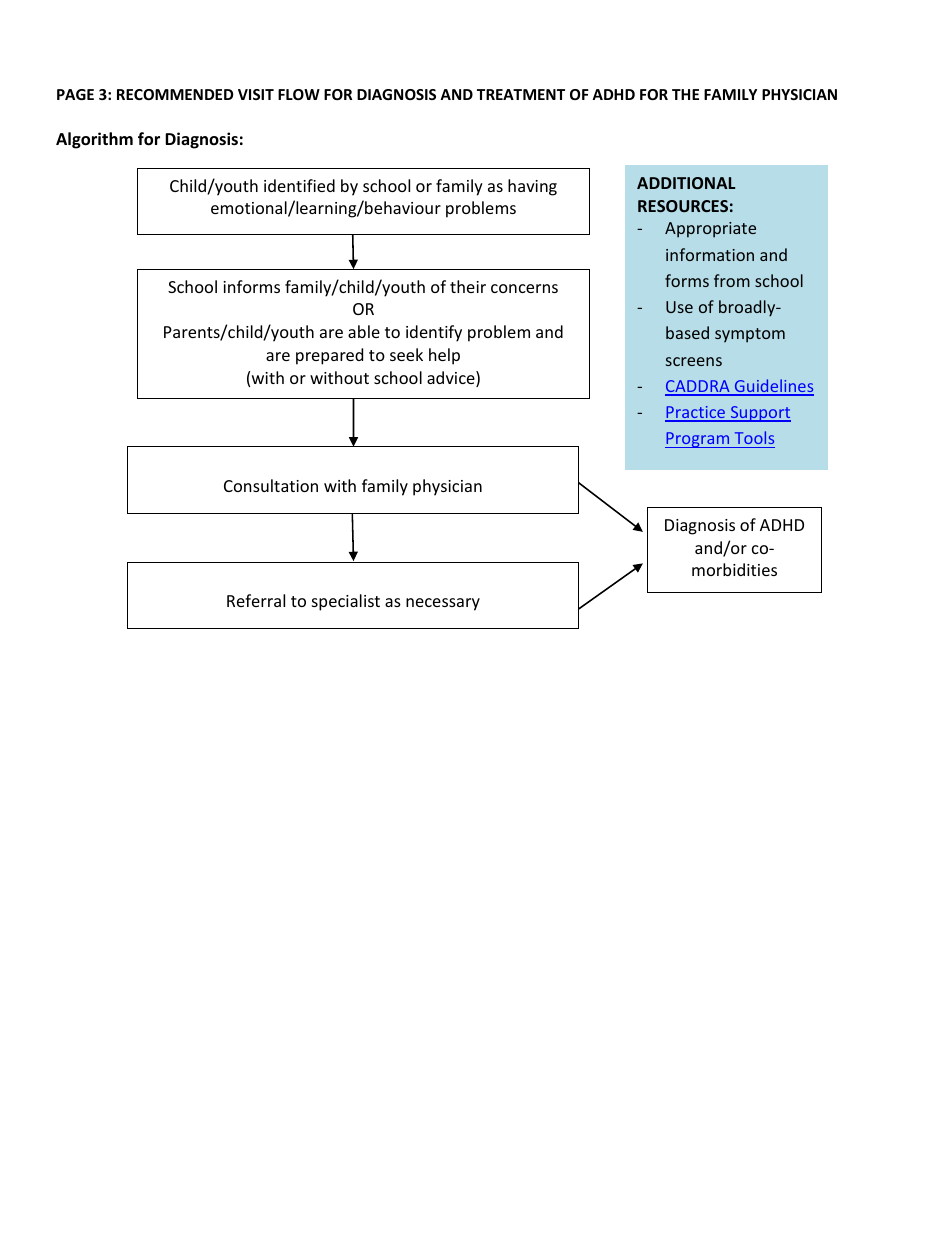  What do you see at coordinates (364, 331) in the screenshot?
I see `able` at bounding box center [364, 331].
